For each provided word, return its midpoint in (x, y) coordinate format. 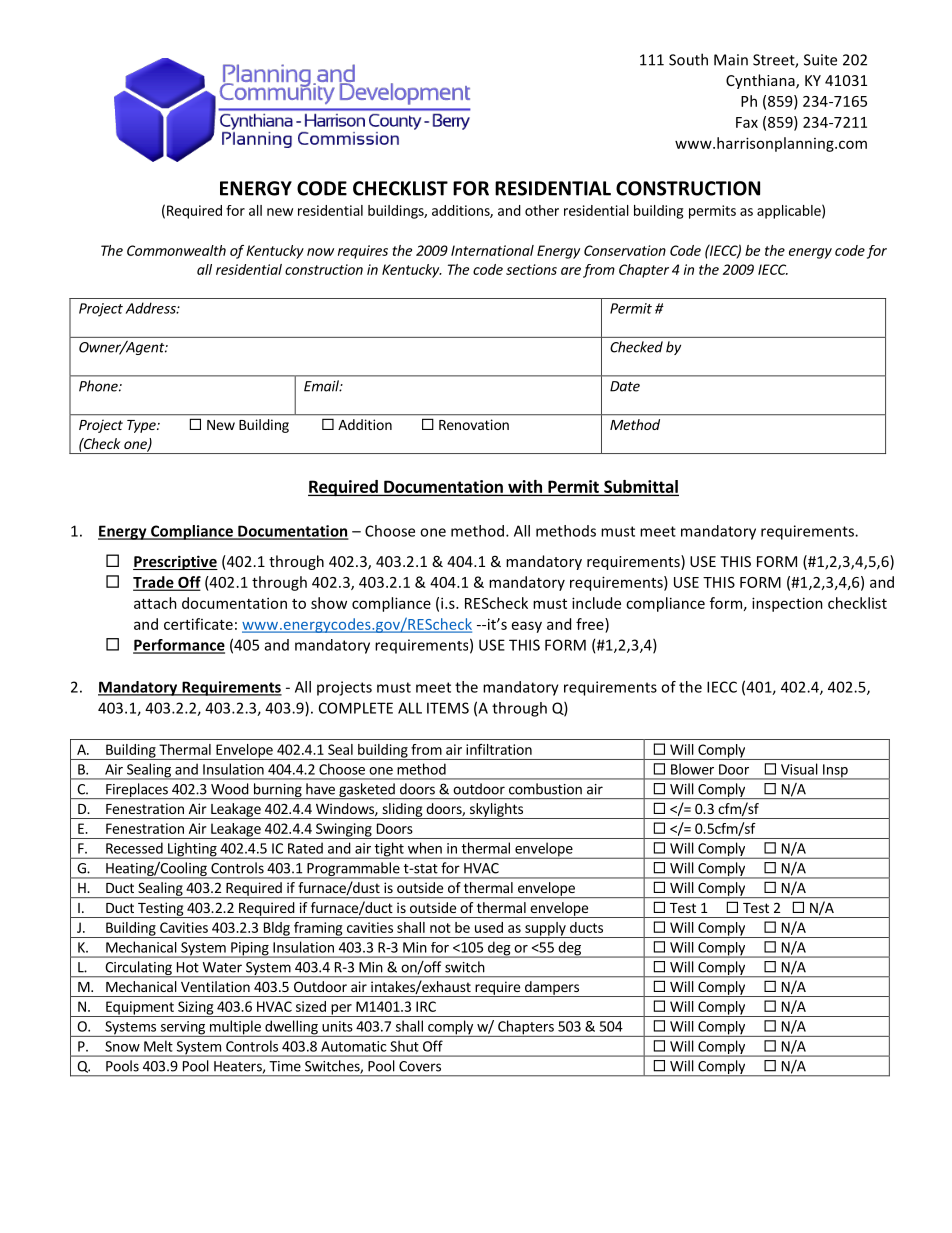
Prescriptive (175, 562)
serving (182, 1029)
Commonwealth (176, 250)
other (542, 210)
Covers (420, 1066)
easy (527, 627)
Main (731, 60)
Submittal (640, 487)
